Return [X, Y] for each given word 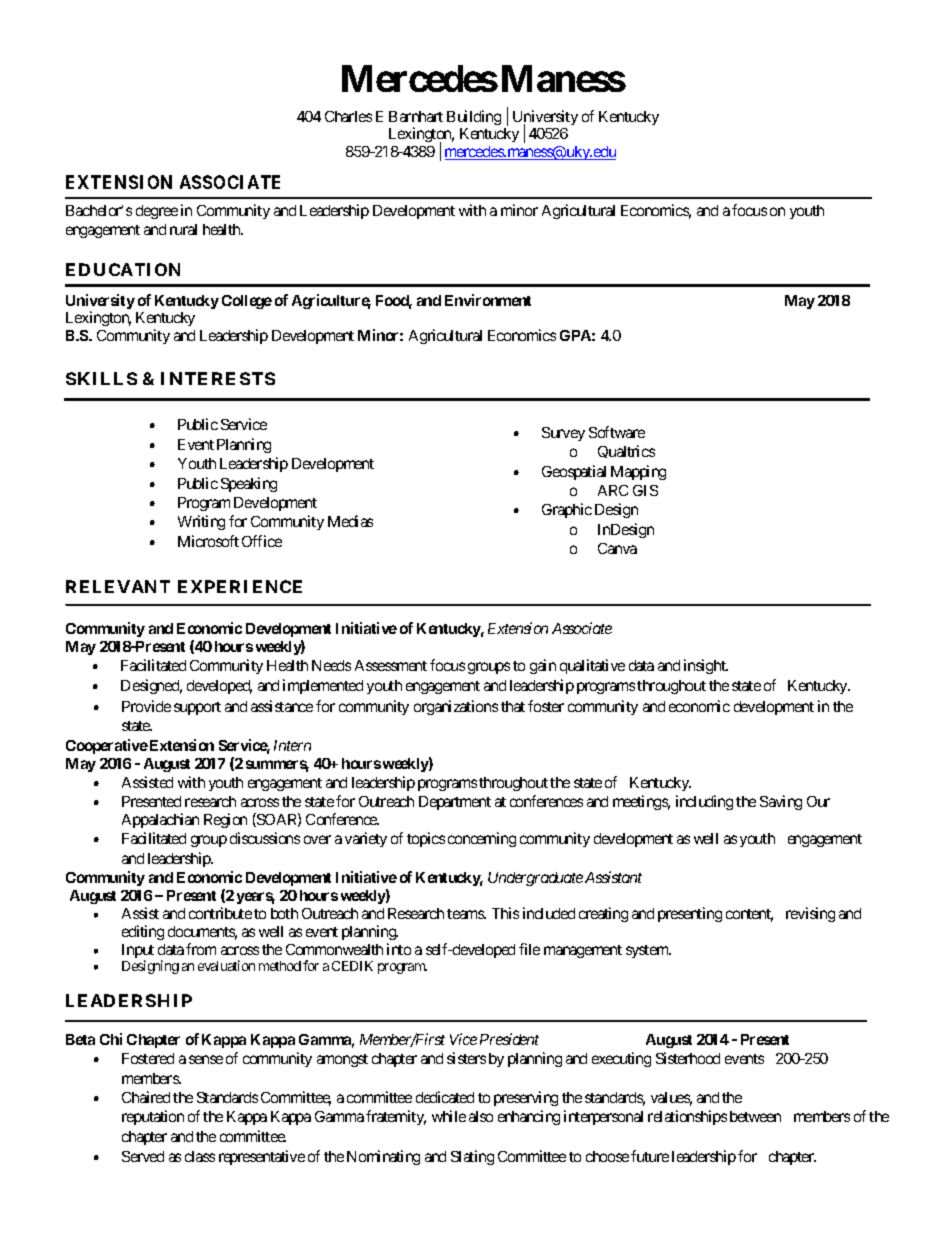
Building [474, 117]
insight [706, 666]
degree [157, 212]
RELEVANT [118, 586]
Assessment [391, 665]
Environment [488, 300]
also [481, 1116]
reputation [153, 1117]
